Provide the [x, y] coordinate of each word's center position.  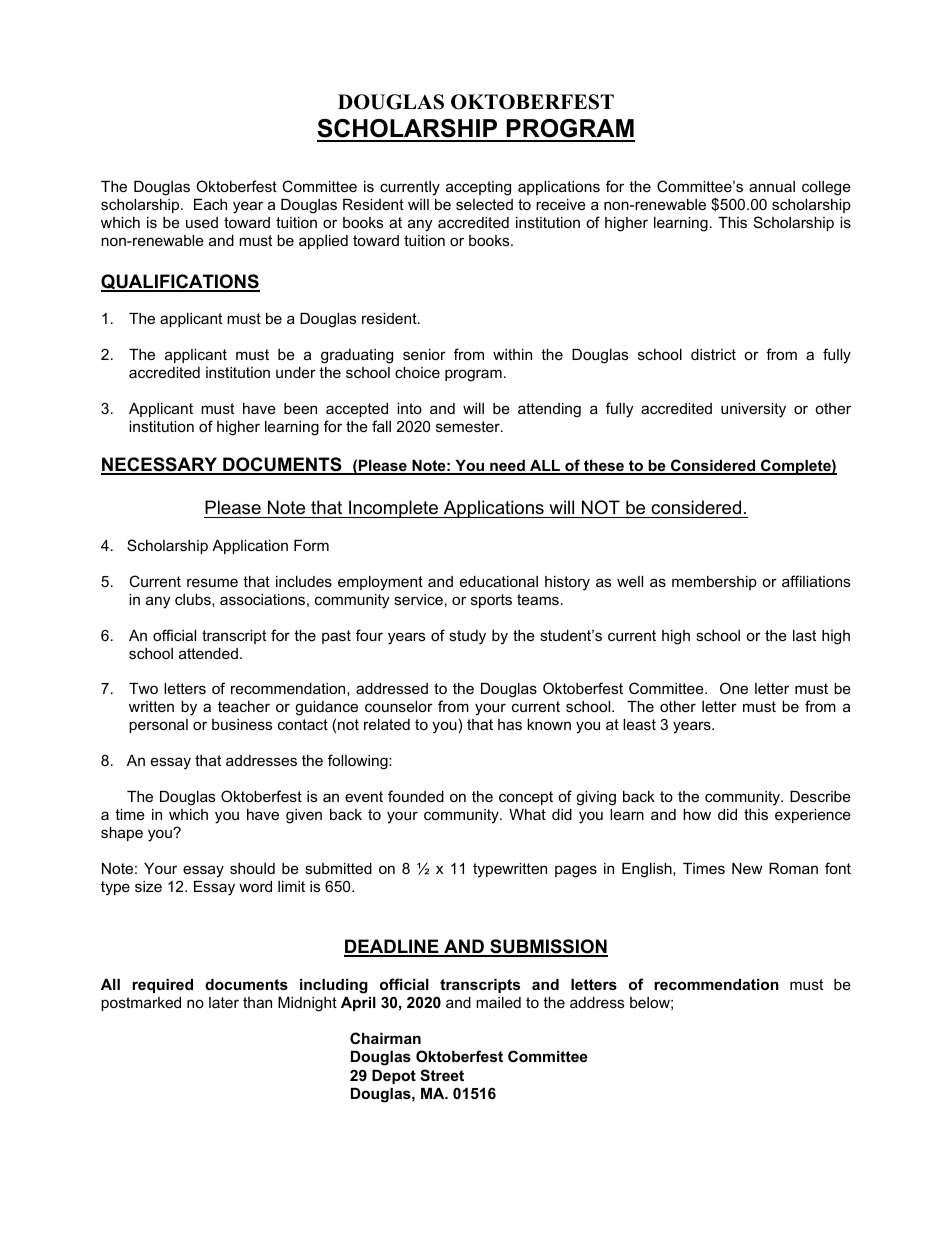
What [527, 814]
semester [469, 426]
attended [208, 653]
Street [442, 1075]
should [252, 868]
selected [484, 204]
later [224, 1002]
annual [772, 186]
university [753, 410]
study [467, 637]
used [202, 222]
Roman [793, 868]
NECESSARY [160, 465]
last [804, 635]
